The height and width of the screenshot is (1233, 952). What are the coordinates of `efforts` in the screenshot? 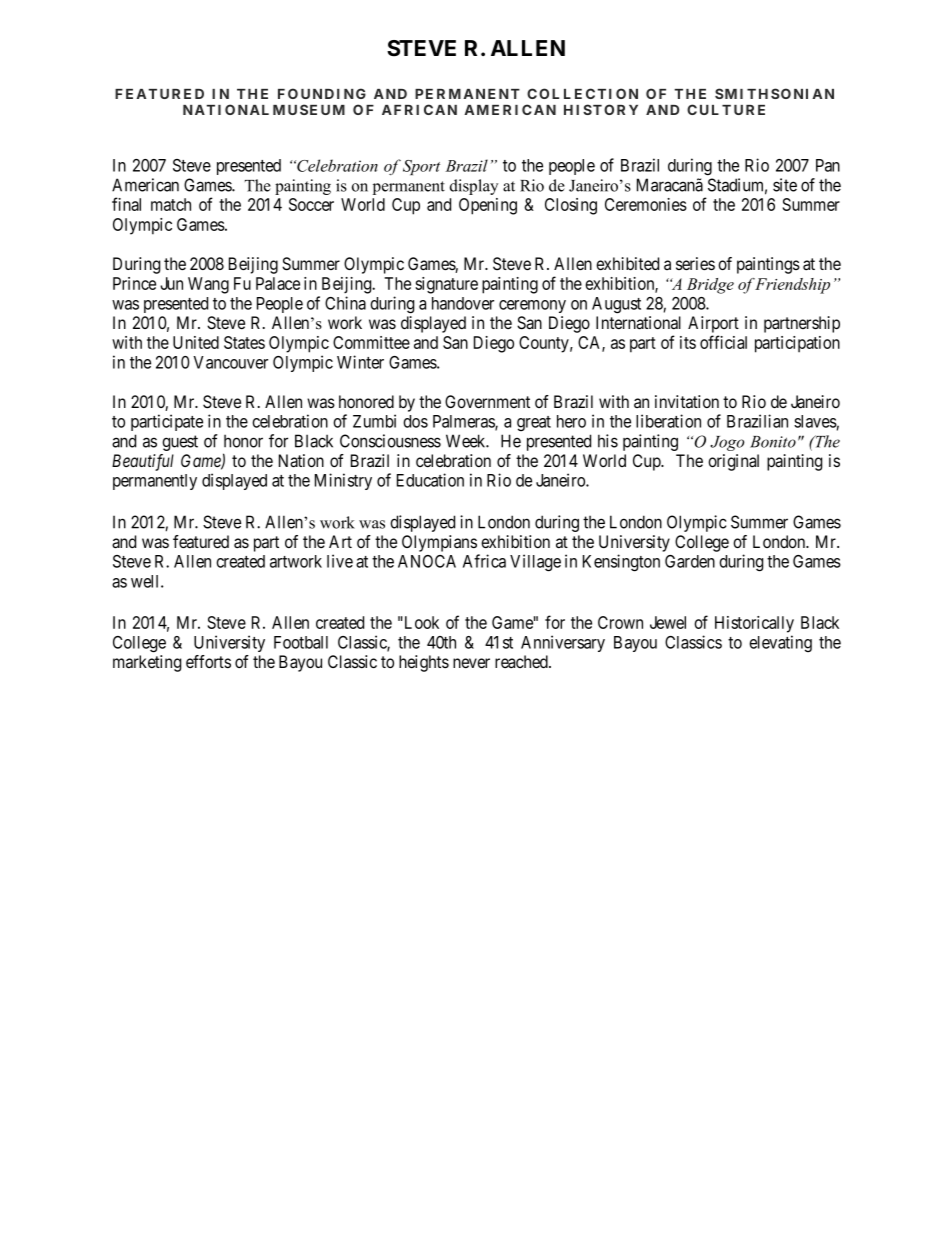 It's located at (208, 661).
